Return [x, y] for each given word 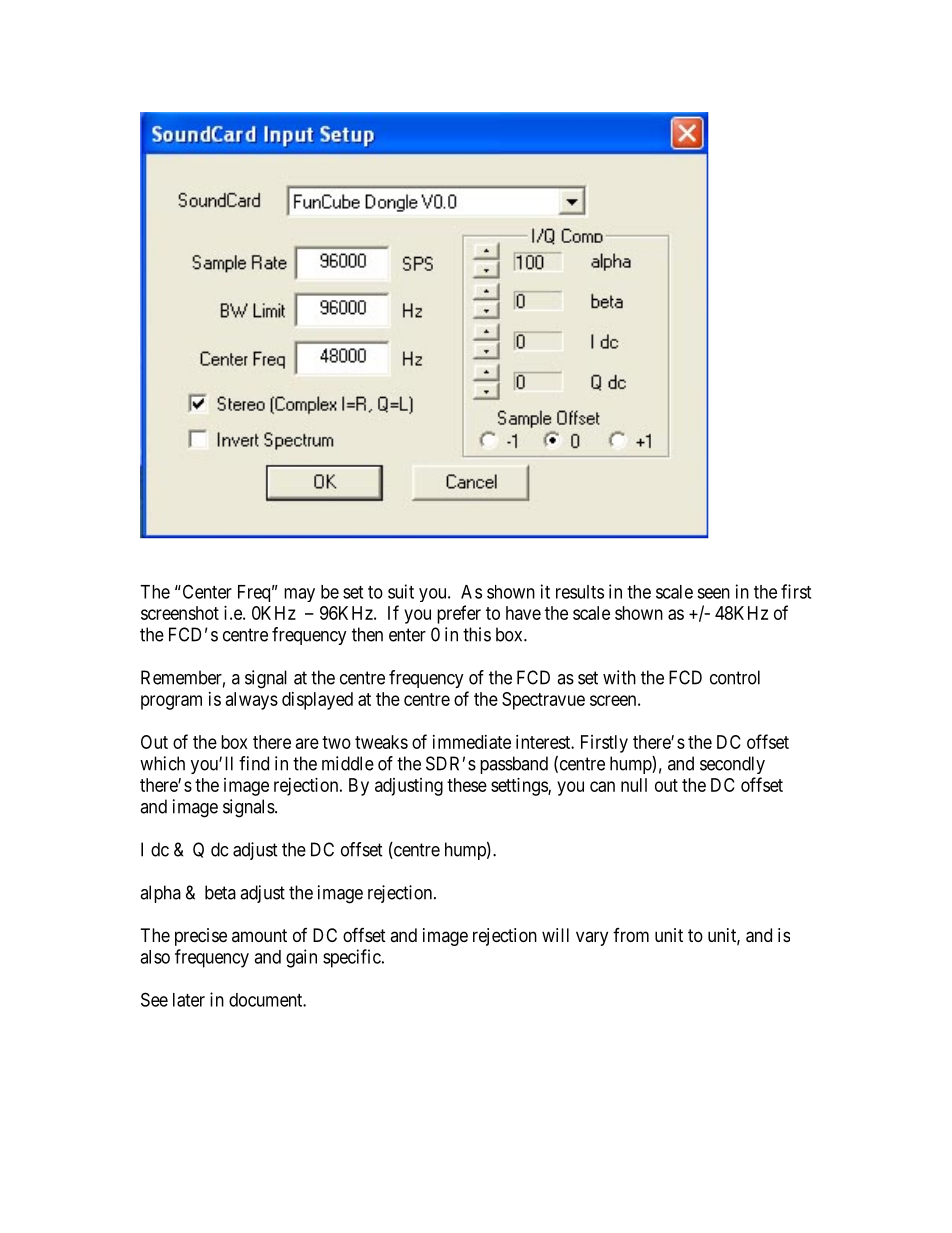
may [299, 595]
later [189, 1000]
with [619, 677]
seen [713, 593]
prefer [459, 614]
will [555, 935]
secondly [732, 765]
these [467, 785]
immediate [472, 742]
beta [220, 892]
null [634, 785]
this [477, 634]
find [254, 763]
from [631, 935]
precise [201, 937]
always [252, 701]
